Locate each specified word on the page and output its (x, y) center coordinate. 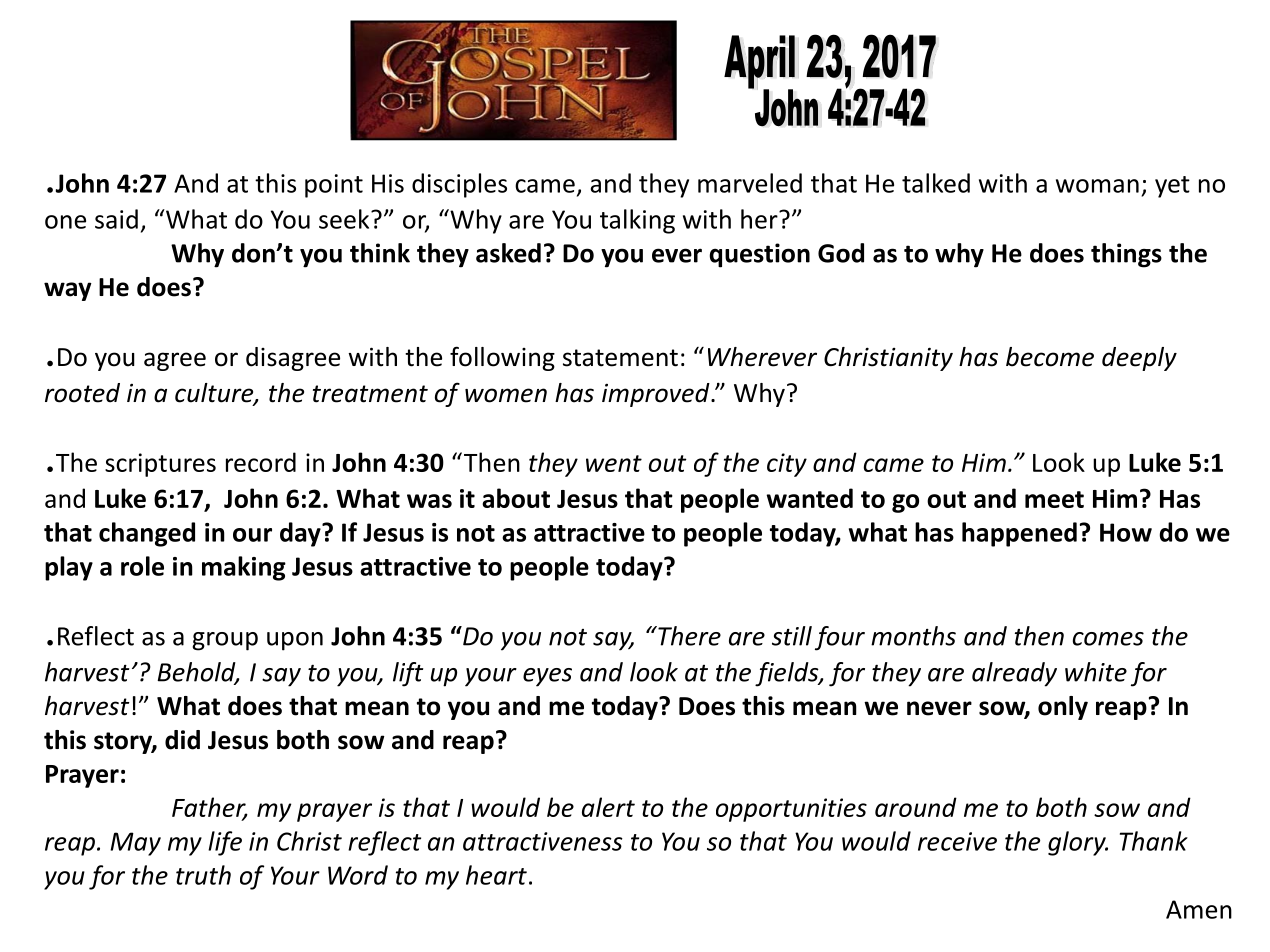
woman (1097, 186)
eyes (547, 677)
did (182, 740)
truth (203, 875)
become (1050, 357)
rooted (82, 393)
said (116, 219)
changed (147, 534)
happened (1019, 534)
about (516, 498)
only (1063, 708)
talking (637, 221)
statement (620, 358)
